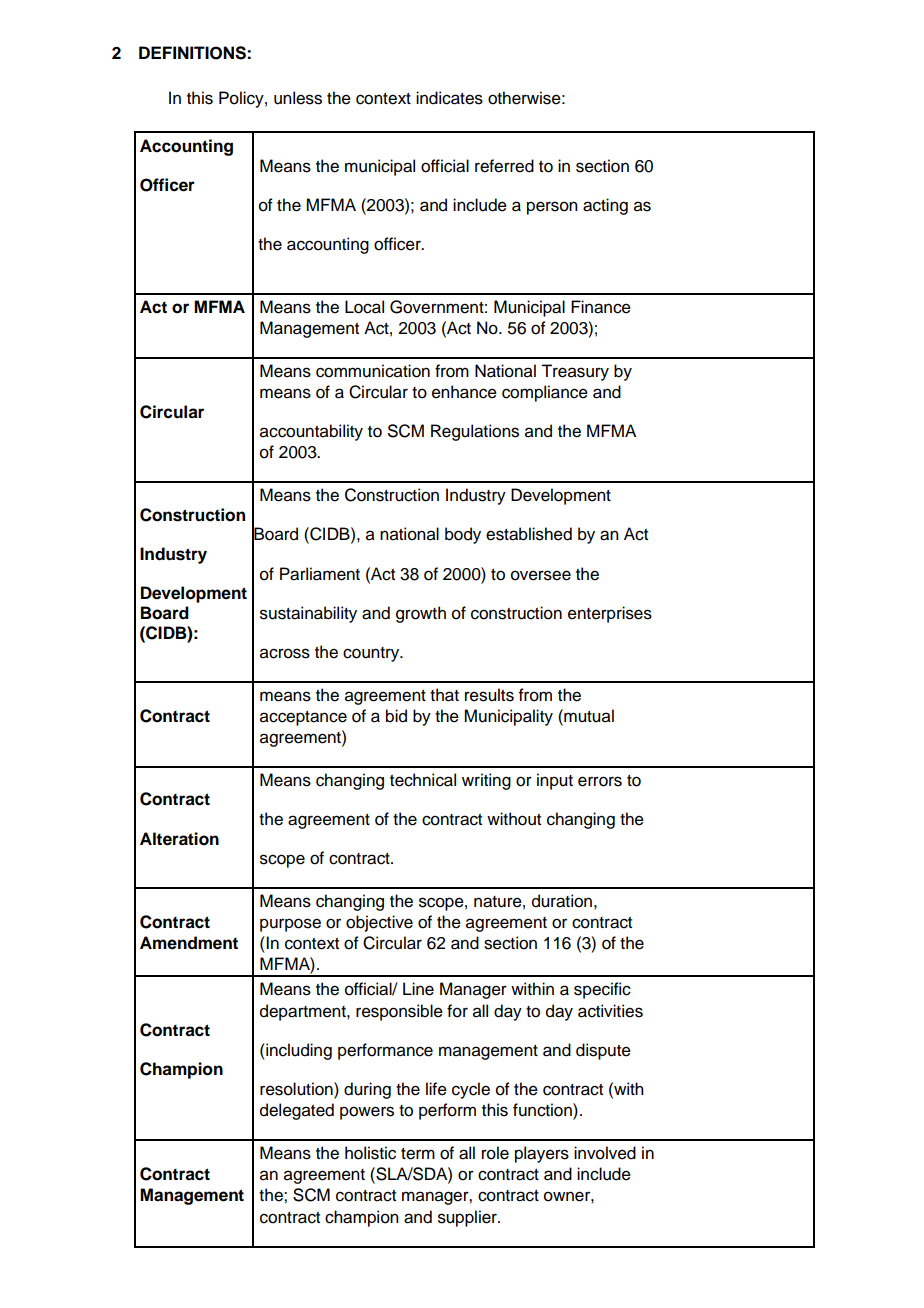 This page has height=1308, width=924. What do you see at coordinates (542, 1154) in the page?
I see `players` at bounding box center [542, 1154].
